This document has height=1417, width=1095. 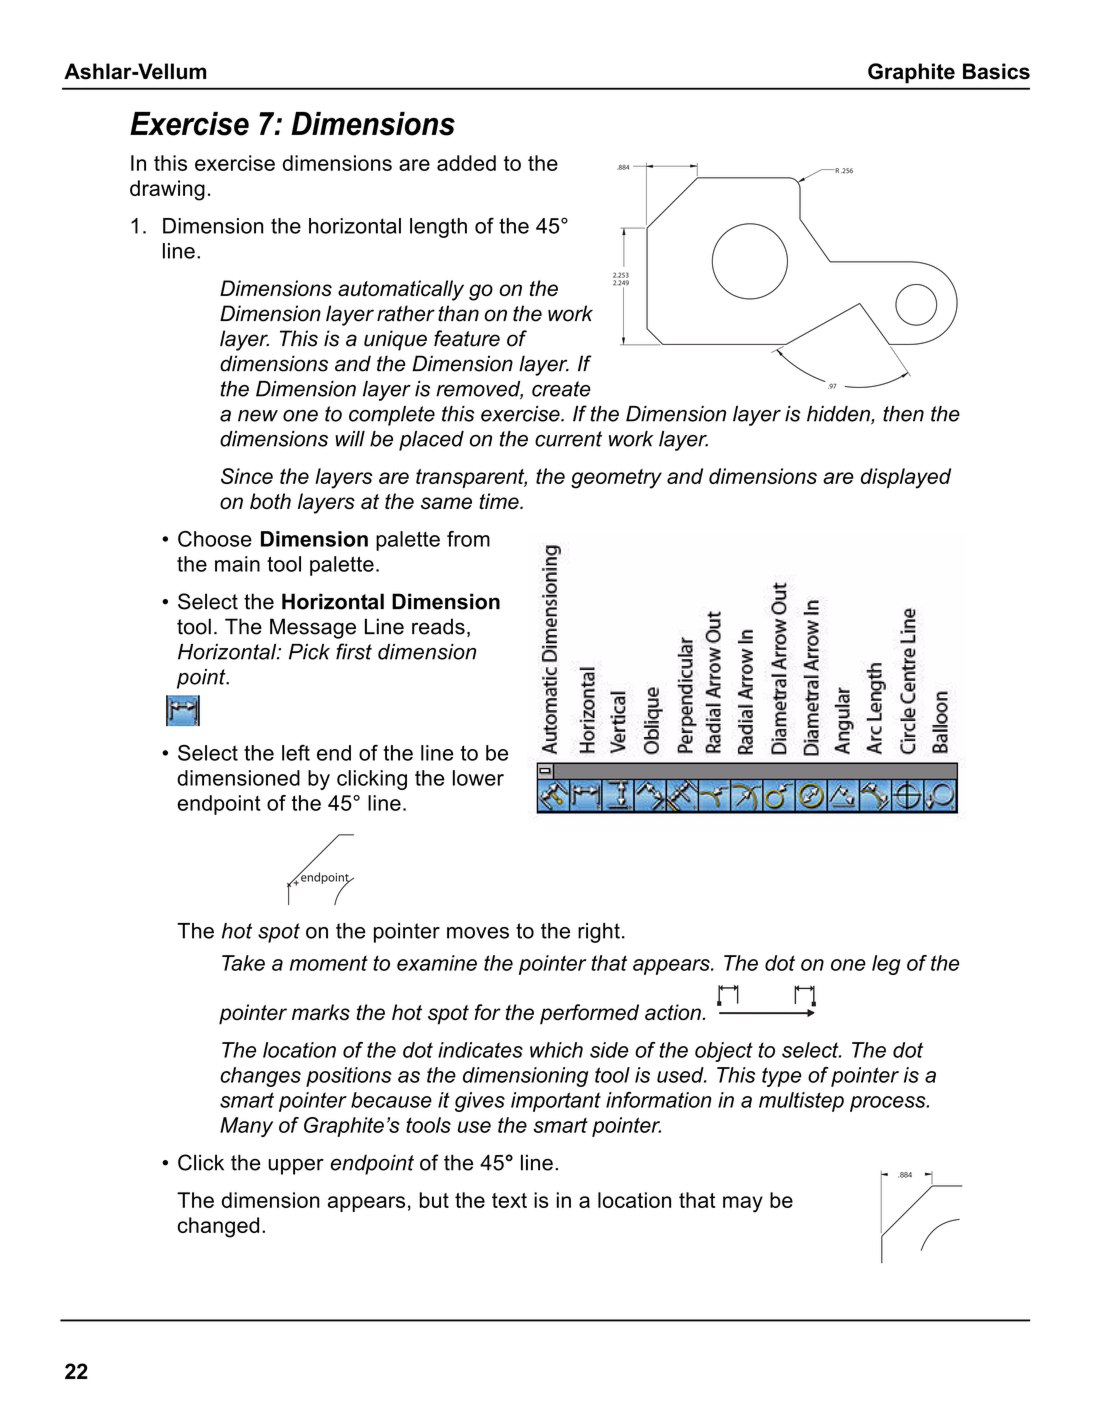 I want to click on drawing, so click(x=167, y=190).
